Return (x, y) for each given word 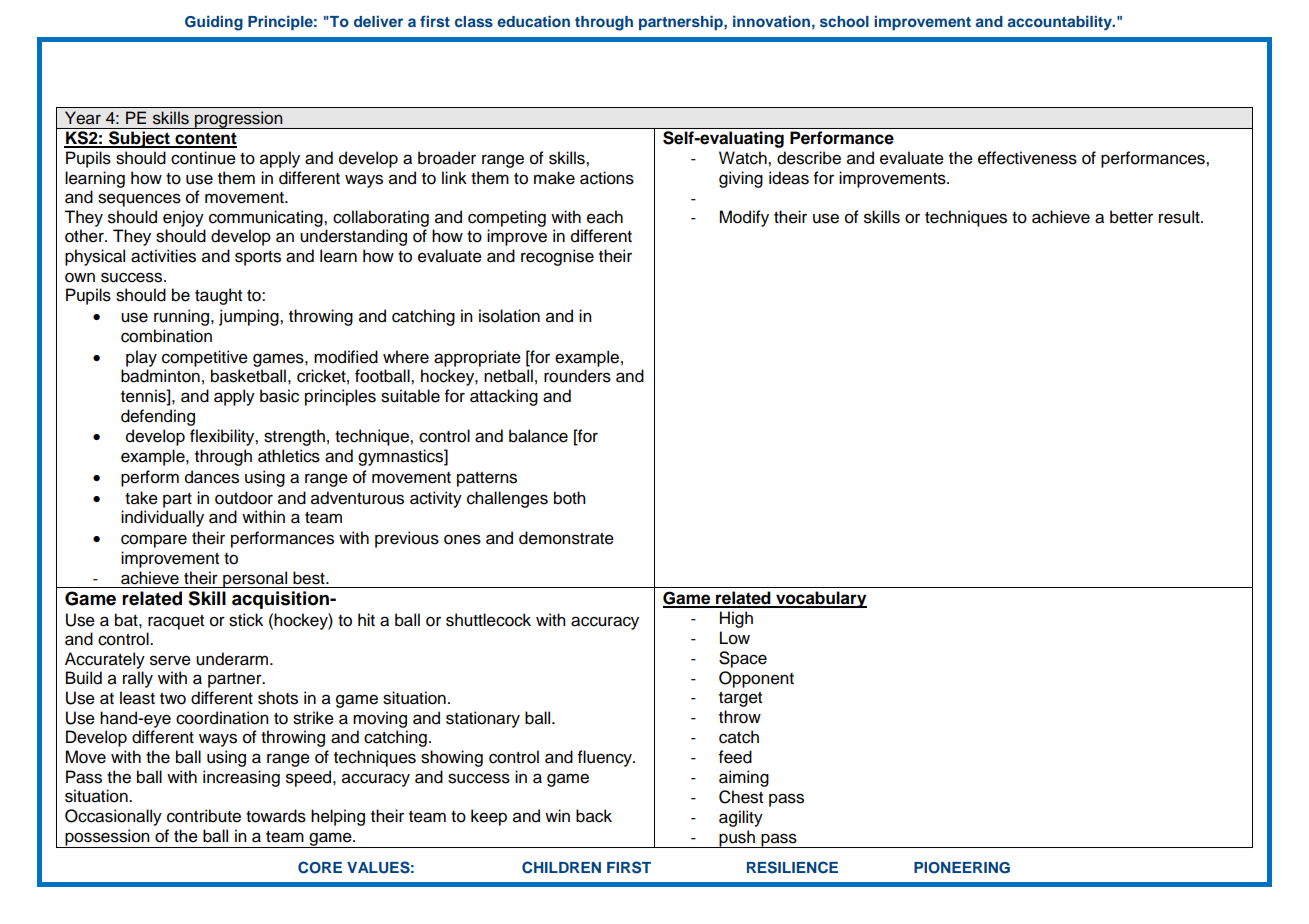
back (594, 816)
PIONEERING (962, 868)
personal (255, 579)
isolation (509, 316)
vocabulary (820, 599)
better (1131, 217)
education (533, 21)
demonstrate (566, 538)
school (844, 21)
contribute (204, 816)
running (183, 317)
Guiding (214, 23)
